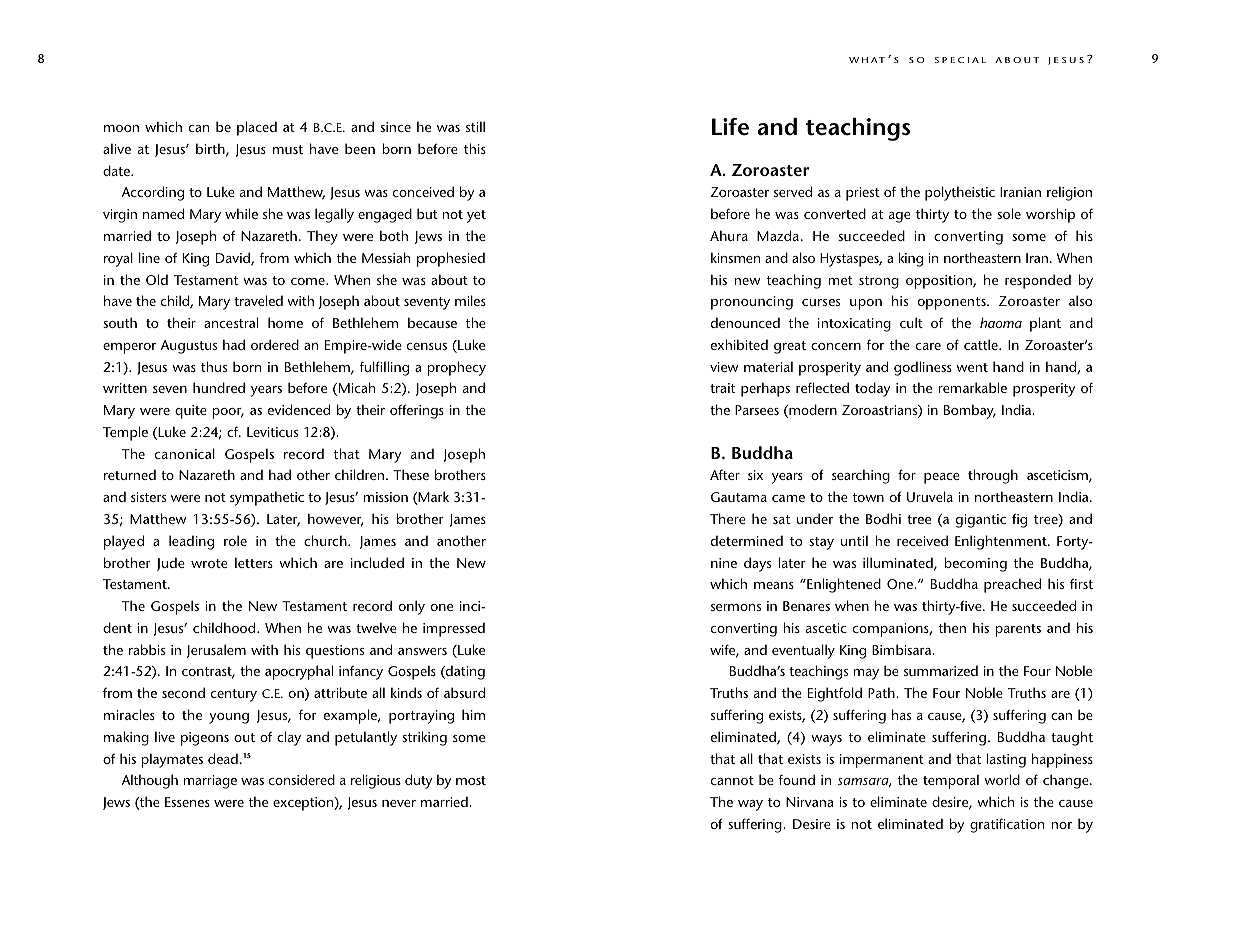 This screenshot has width=1233, height=952. I want to click on must, so click(288, 149).
